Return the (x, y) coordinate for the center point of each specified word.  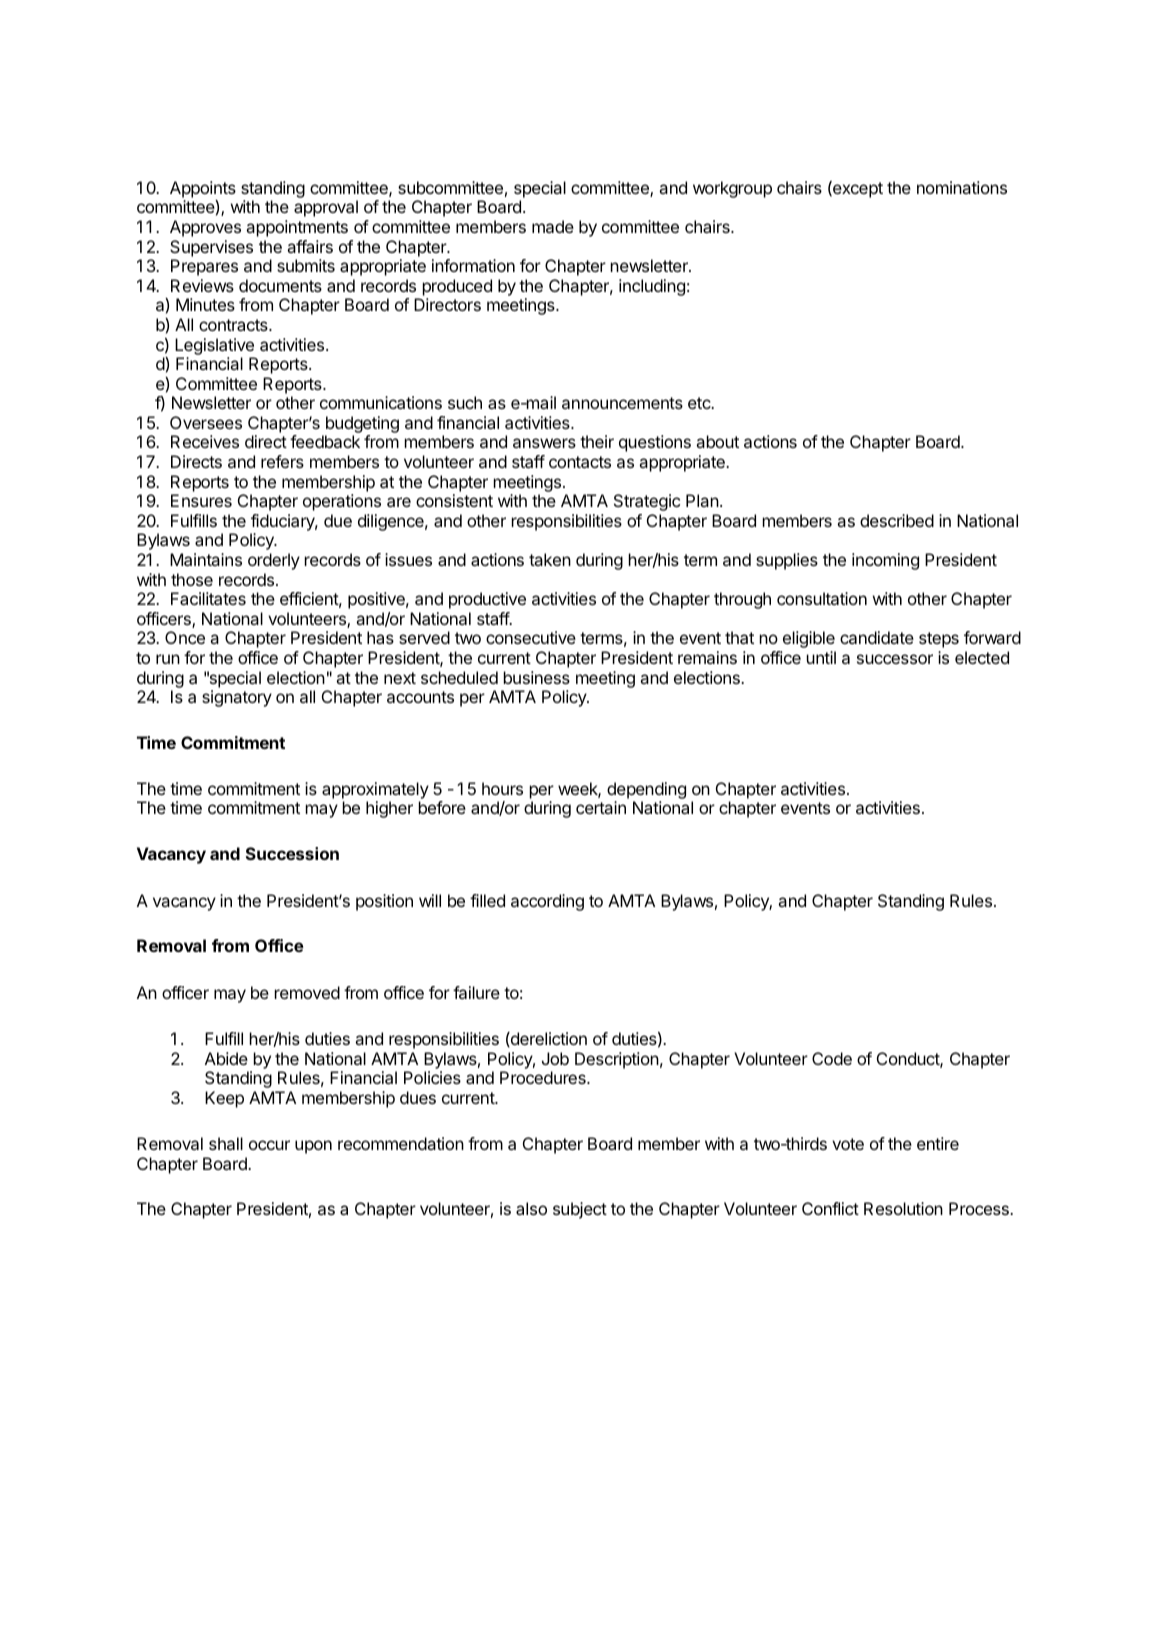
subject (580, 1210)
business (537, 677)
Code (832, 1058)
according (547, 902)
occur (269, 1145)
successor (895, 659)
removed (307, 992)
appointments (297, 228)
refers (282, 461)
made (553, 226)
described (897, 520)
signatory (237, 698)
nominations (962, 187)
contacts (580, 462)
